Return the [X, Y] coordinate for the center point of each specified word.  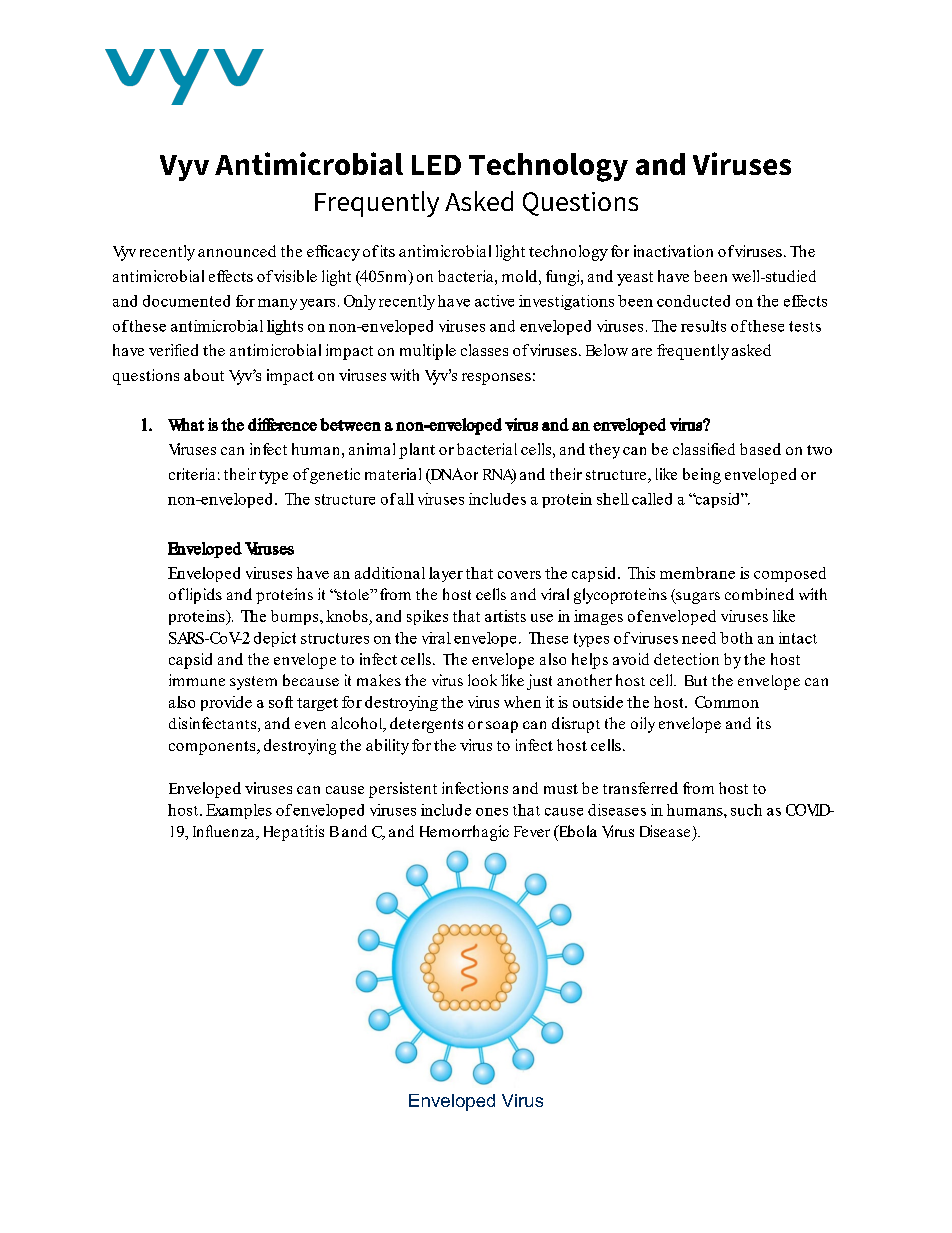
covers [519, 575]
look [482, 680]
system [253, 683]
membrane [697, 573]
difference [282, 424]
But [696, 680]
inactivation [673, 251]
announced [237, 251]
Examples [239, 811]
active [494, 301]
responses [496, 379]
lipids [204, 596]
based [760, 449]
